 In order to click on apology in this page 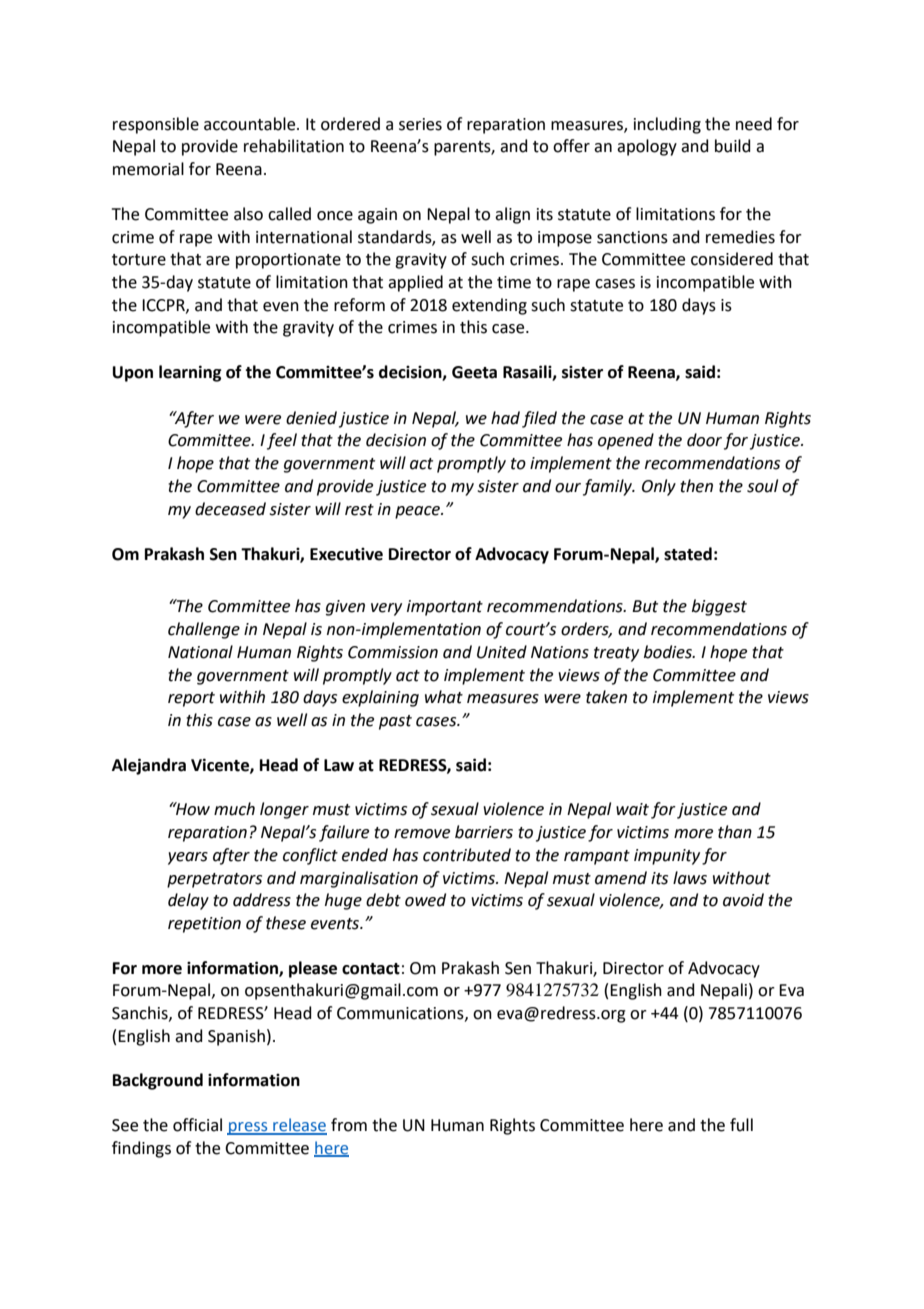, I will do `click(647, 147)`.
